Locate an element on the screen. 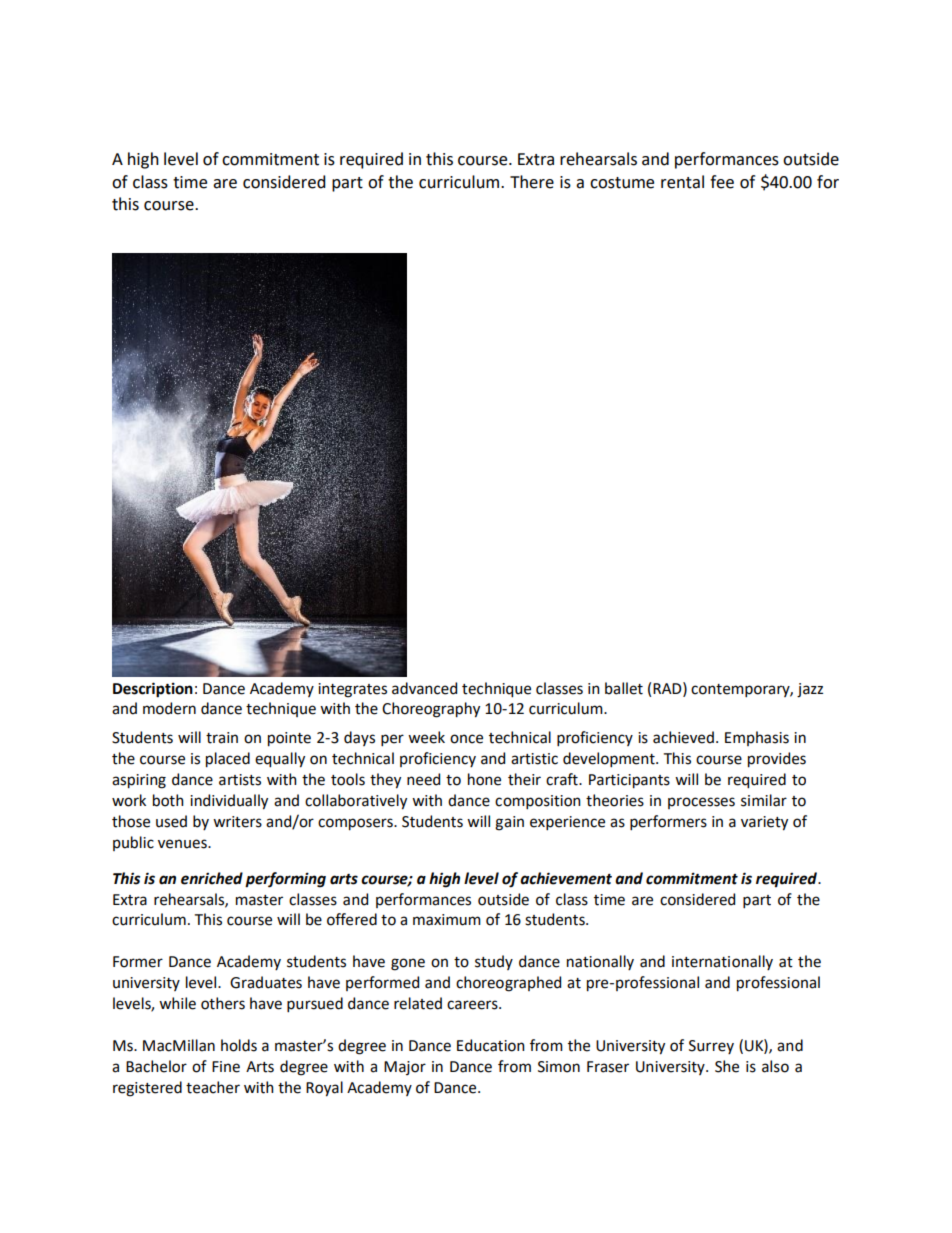 The image size is (952, 1233). gain is located at coordinates (509, 823).
